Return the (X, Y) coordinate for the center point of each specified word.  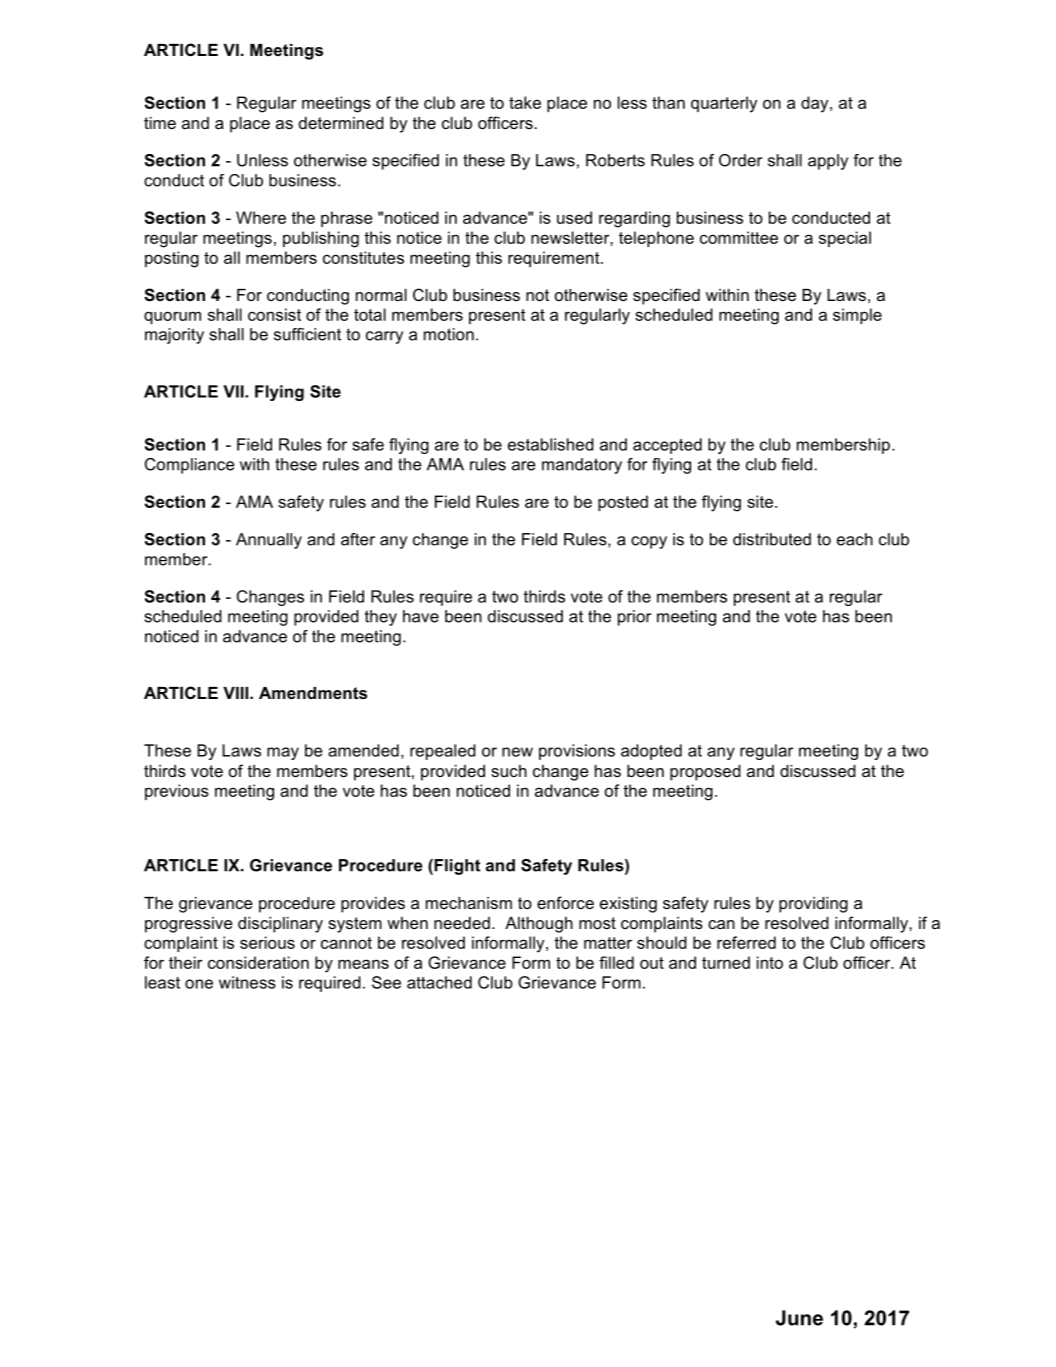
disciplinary (280, 925)
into (770, 962)
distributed (772, 539)
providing (813, 905)
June (799, 1318)
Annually (269, 541)
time (160, 123)
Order (740, 160)
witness (247, 982)
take (525, 102)
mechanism (469, 903)
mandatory (582, 466)
